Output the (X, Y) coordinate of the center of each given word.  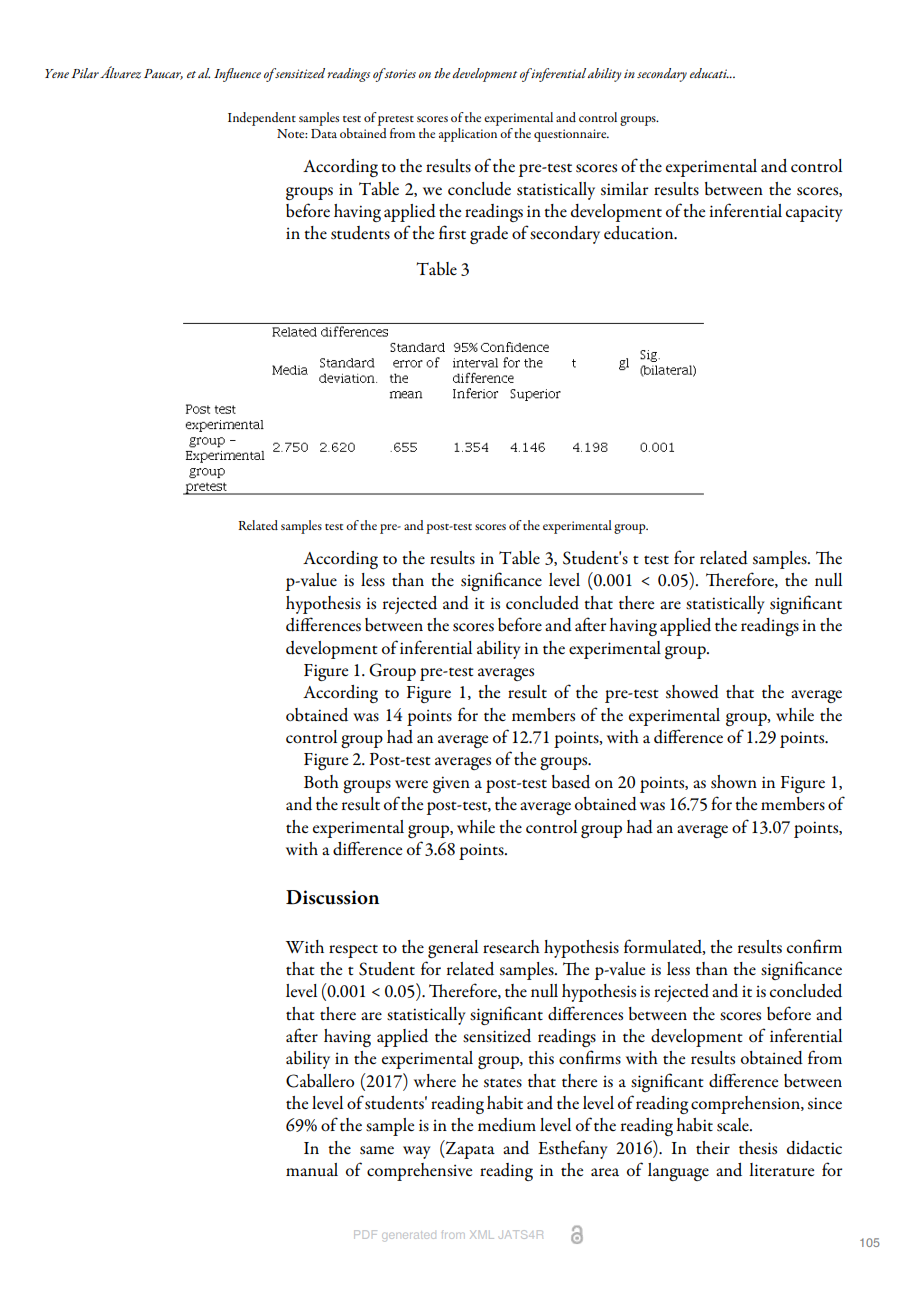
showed (692, 692)
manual (312, 1170)
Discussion (332, 897)
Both (321, 781)
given (451, 784)
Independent (262, 119)
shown (734, 782)
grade (489, 235)
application (468, 135)
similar (624, 188)
